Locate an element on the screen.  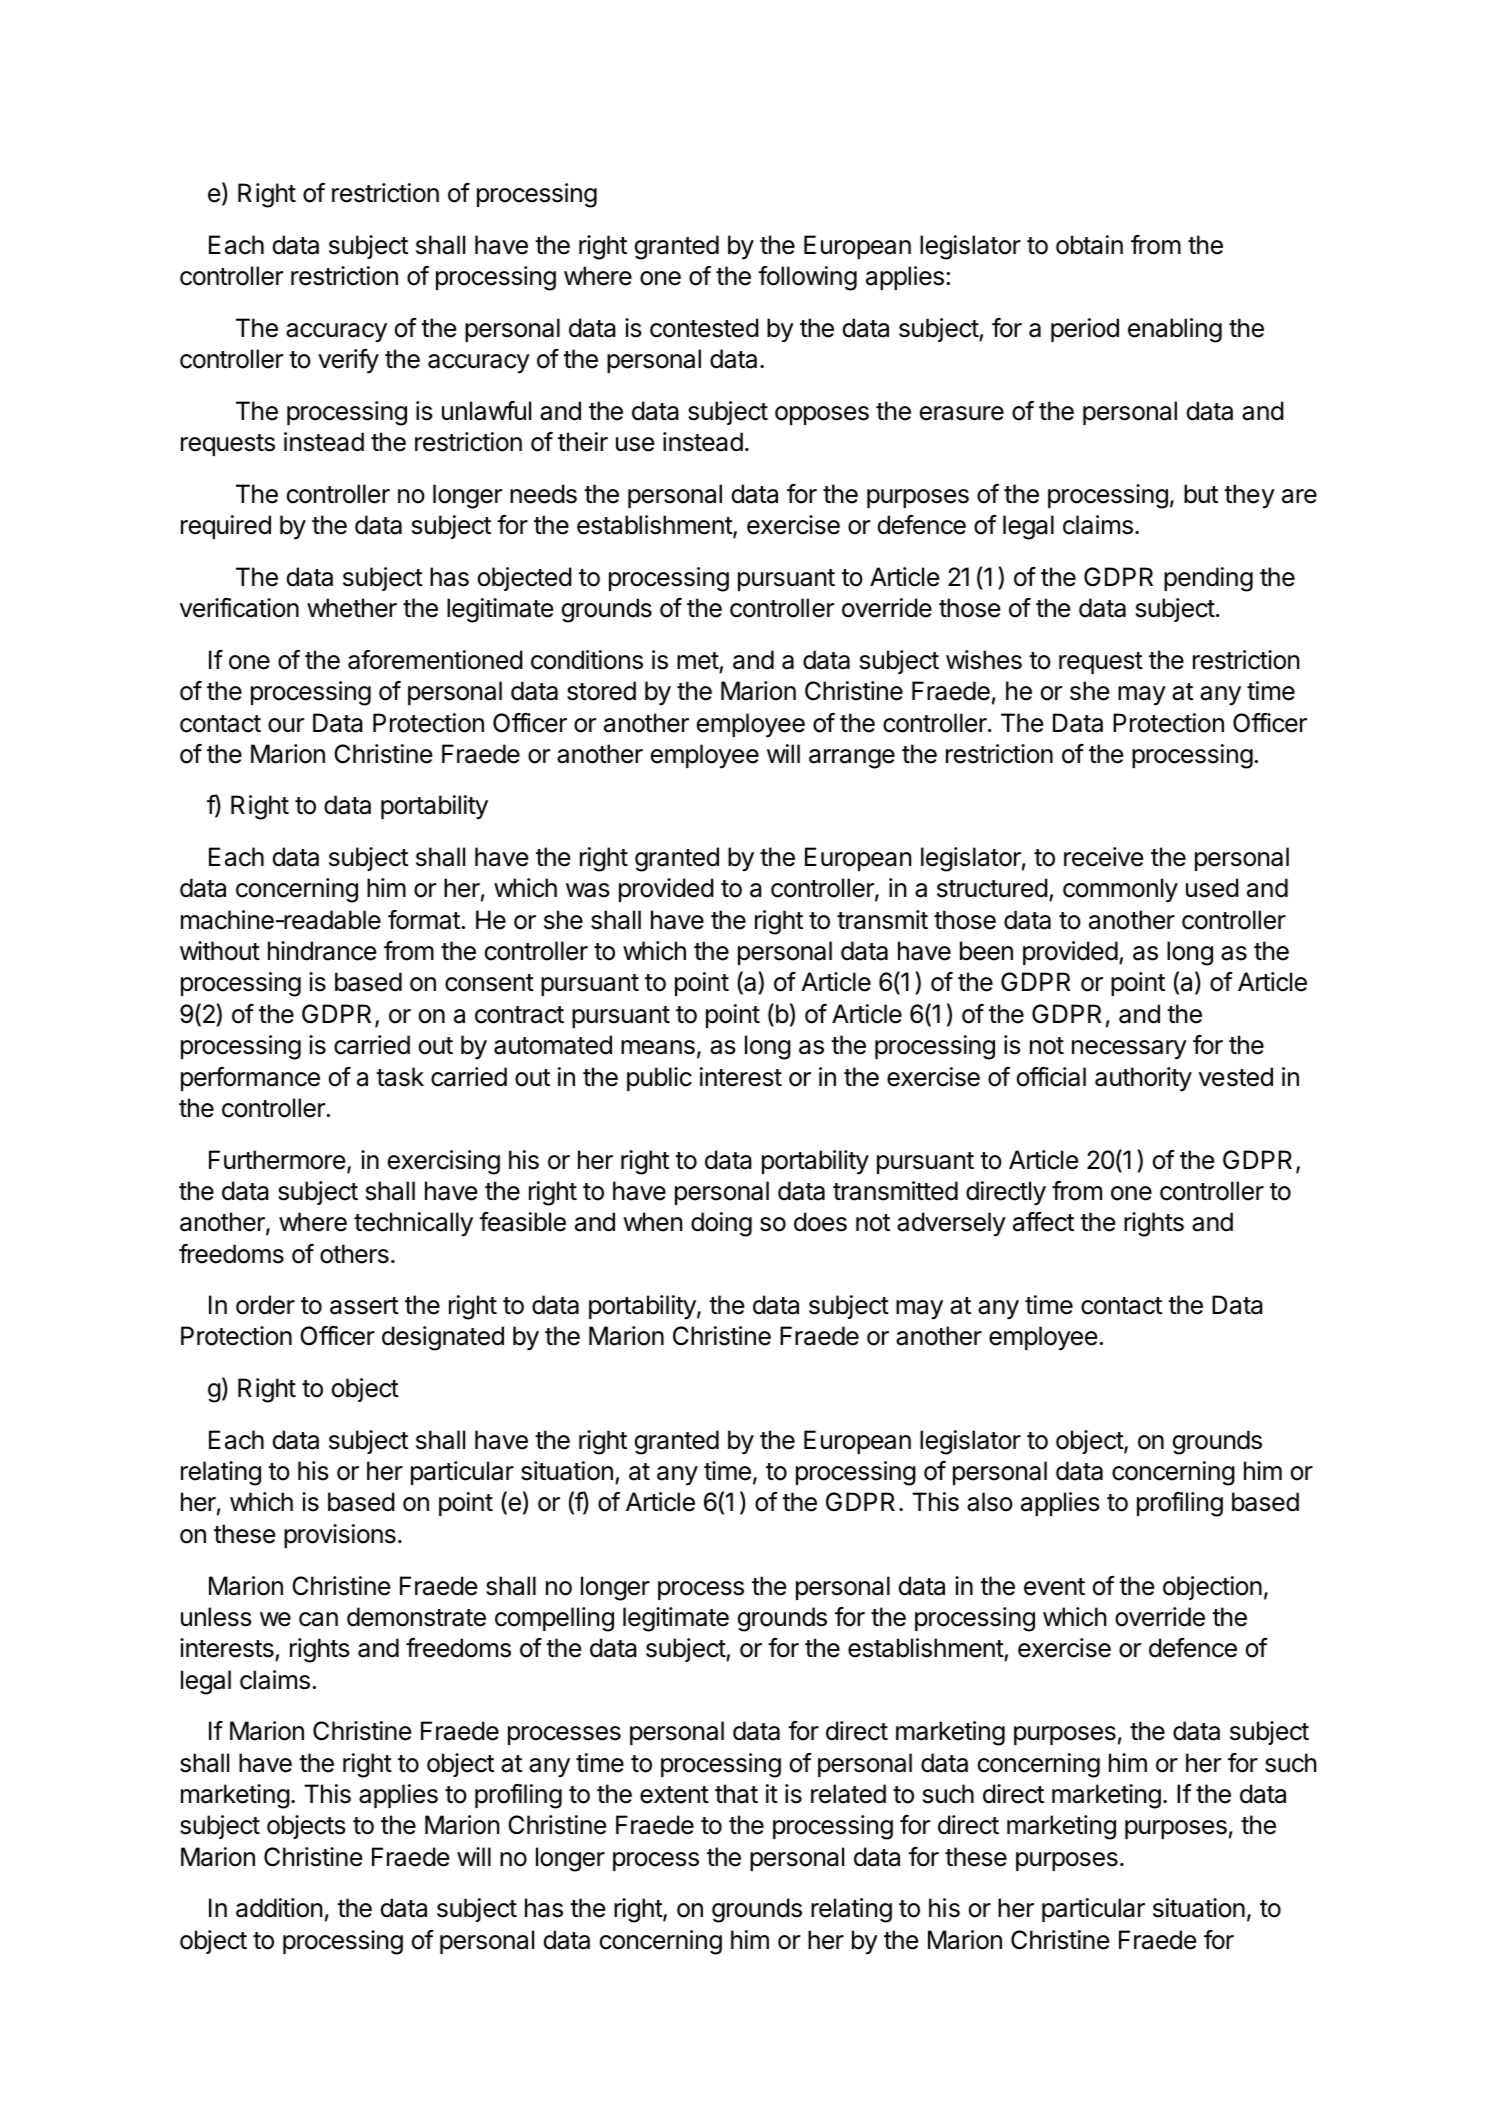
pending is located at coordinates (1208, 579).
